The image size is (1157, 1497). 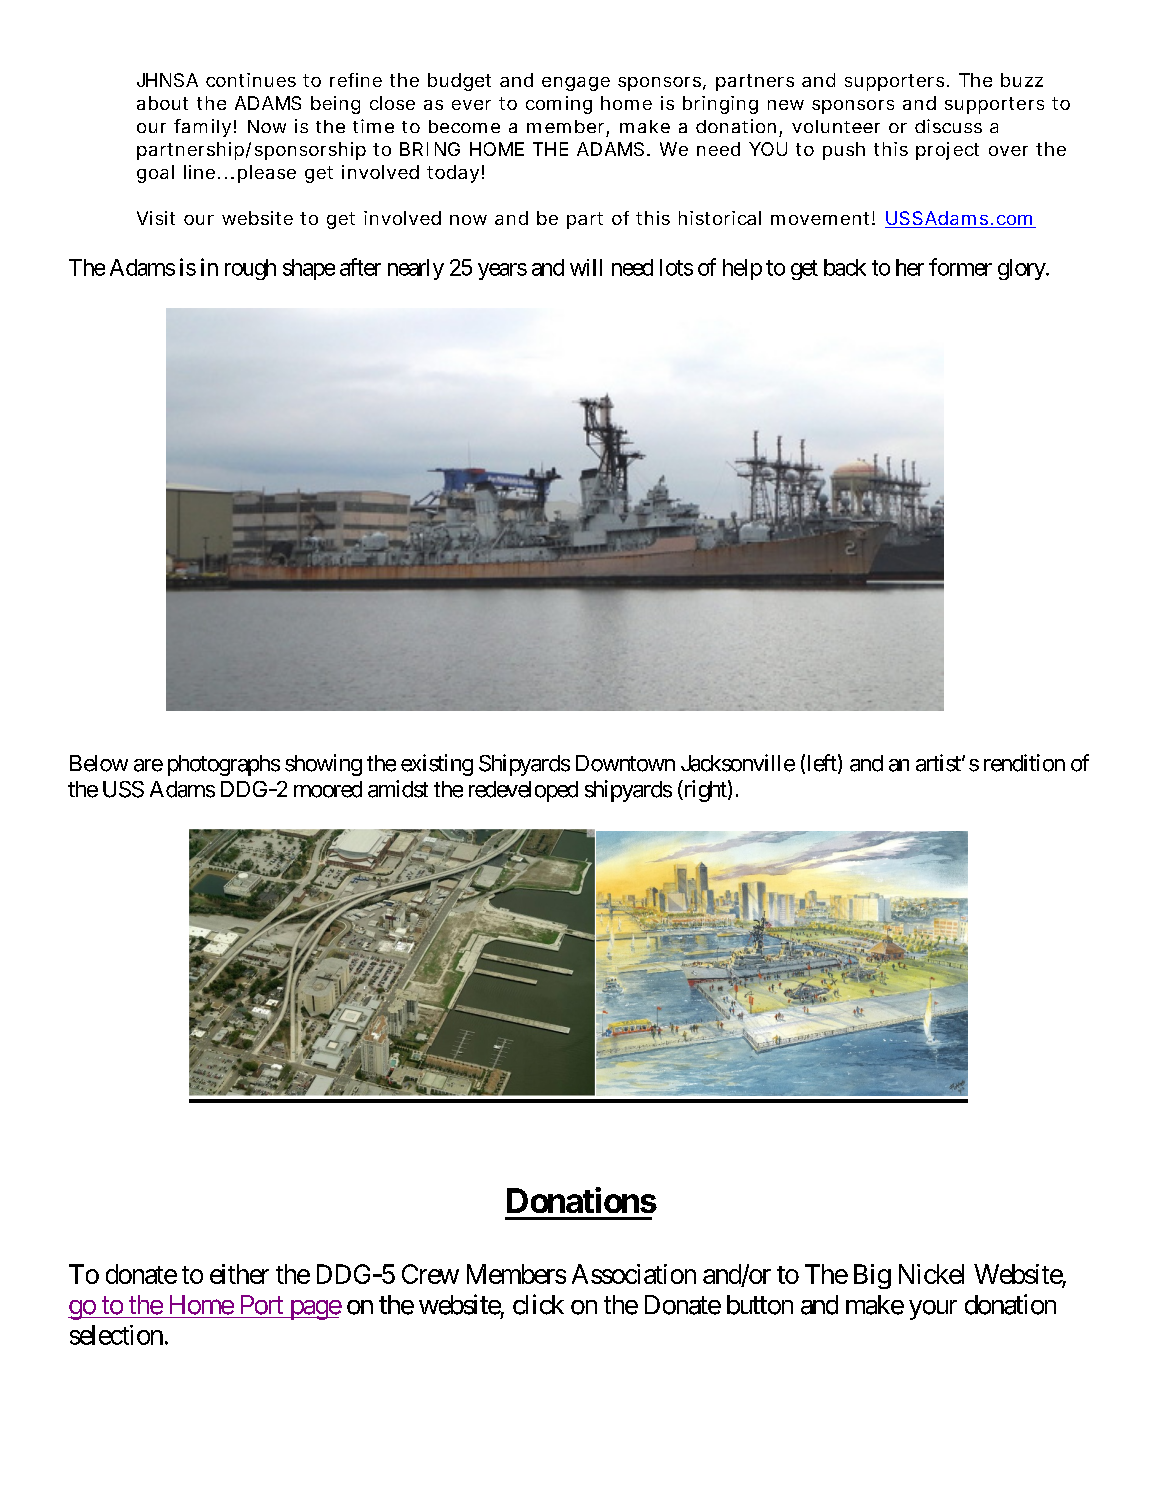 What do you see at coordinates (328, 789) in the image?
I see `moored` at bounding box center [328, 789].
